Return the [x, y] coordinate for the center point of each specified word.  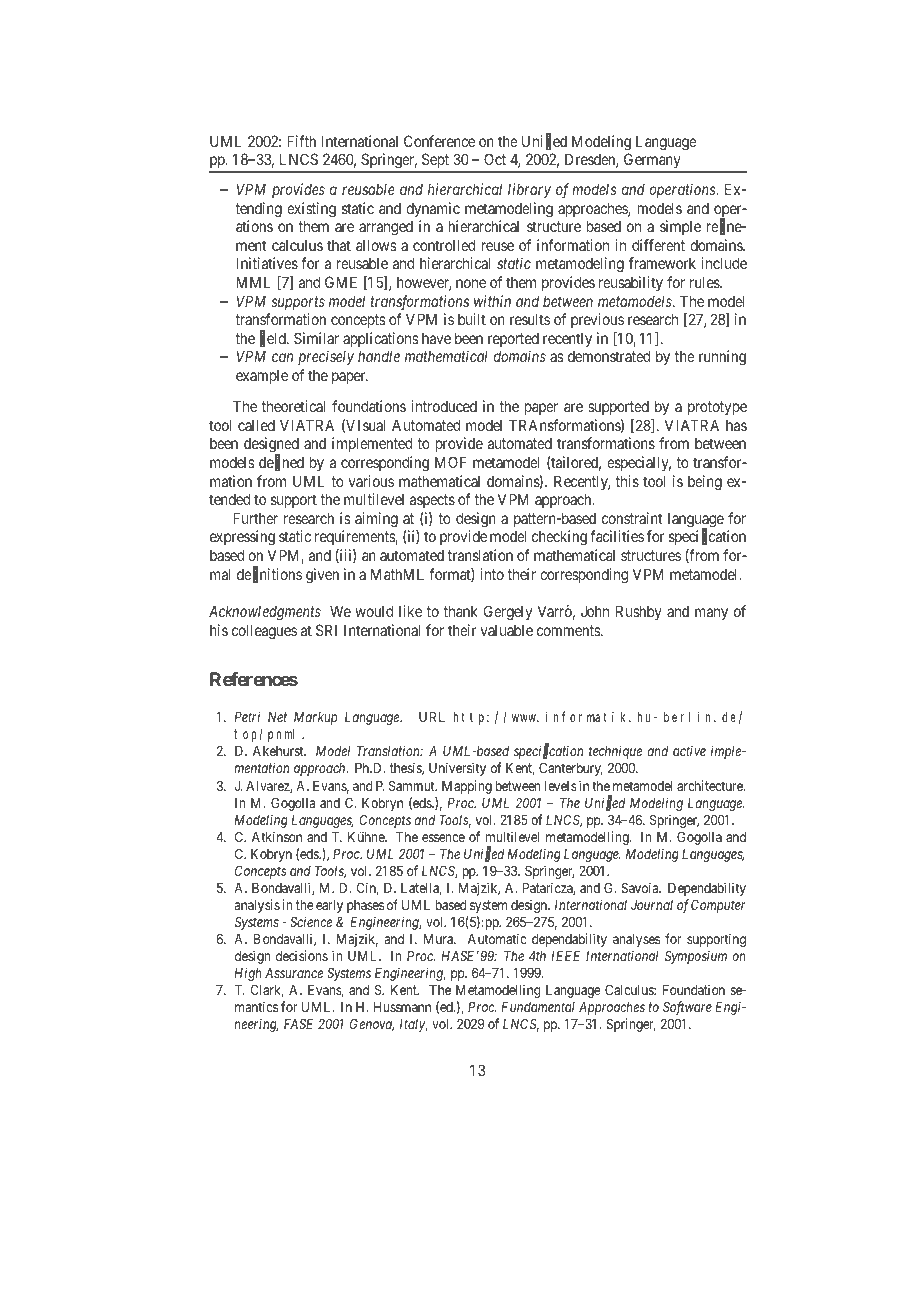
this [627, 481]
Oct [495, 159]
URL [432, 717]
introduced [444, 406]
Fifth [301, 141]
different [658, 245]
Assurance [294, 973]
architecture [711, 785]
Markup [316, 718]
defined [281, 463]
